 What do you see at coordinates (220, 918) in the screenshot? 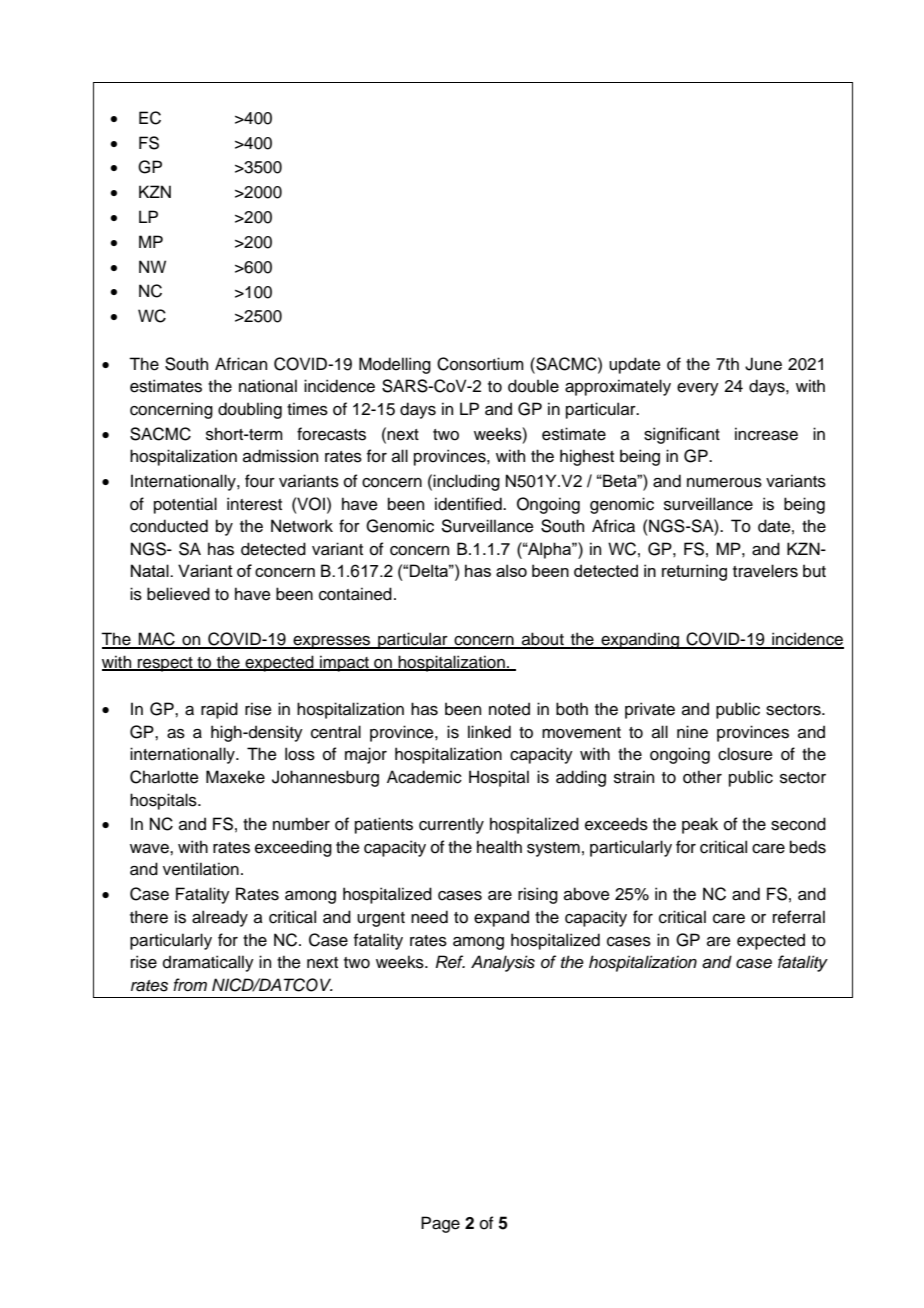
I see `already` at bounding box center [220, 918].
